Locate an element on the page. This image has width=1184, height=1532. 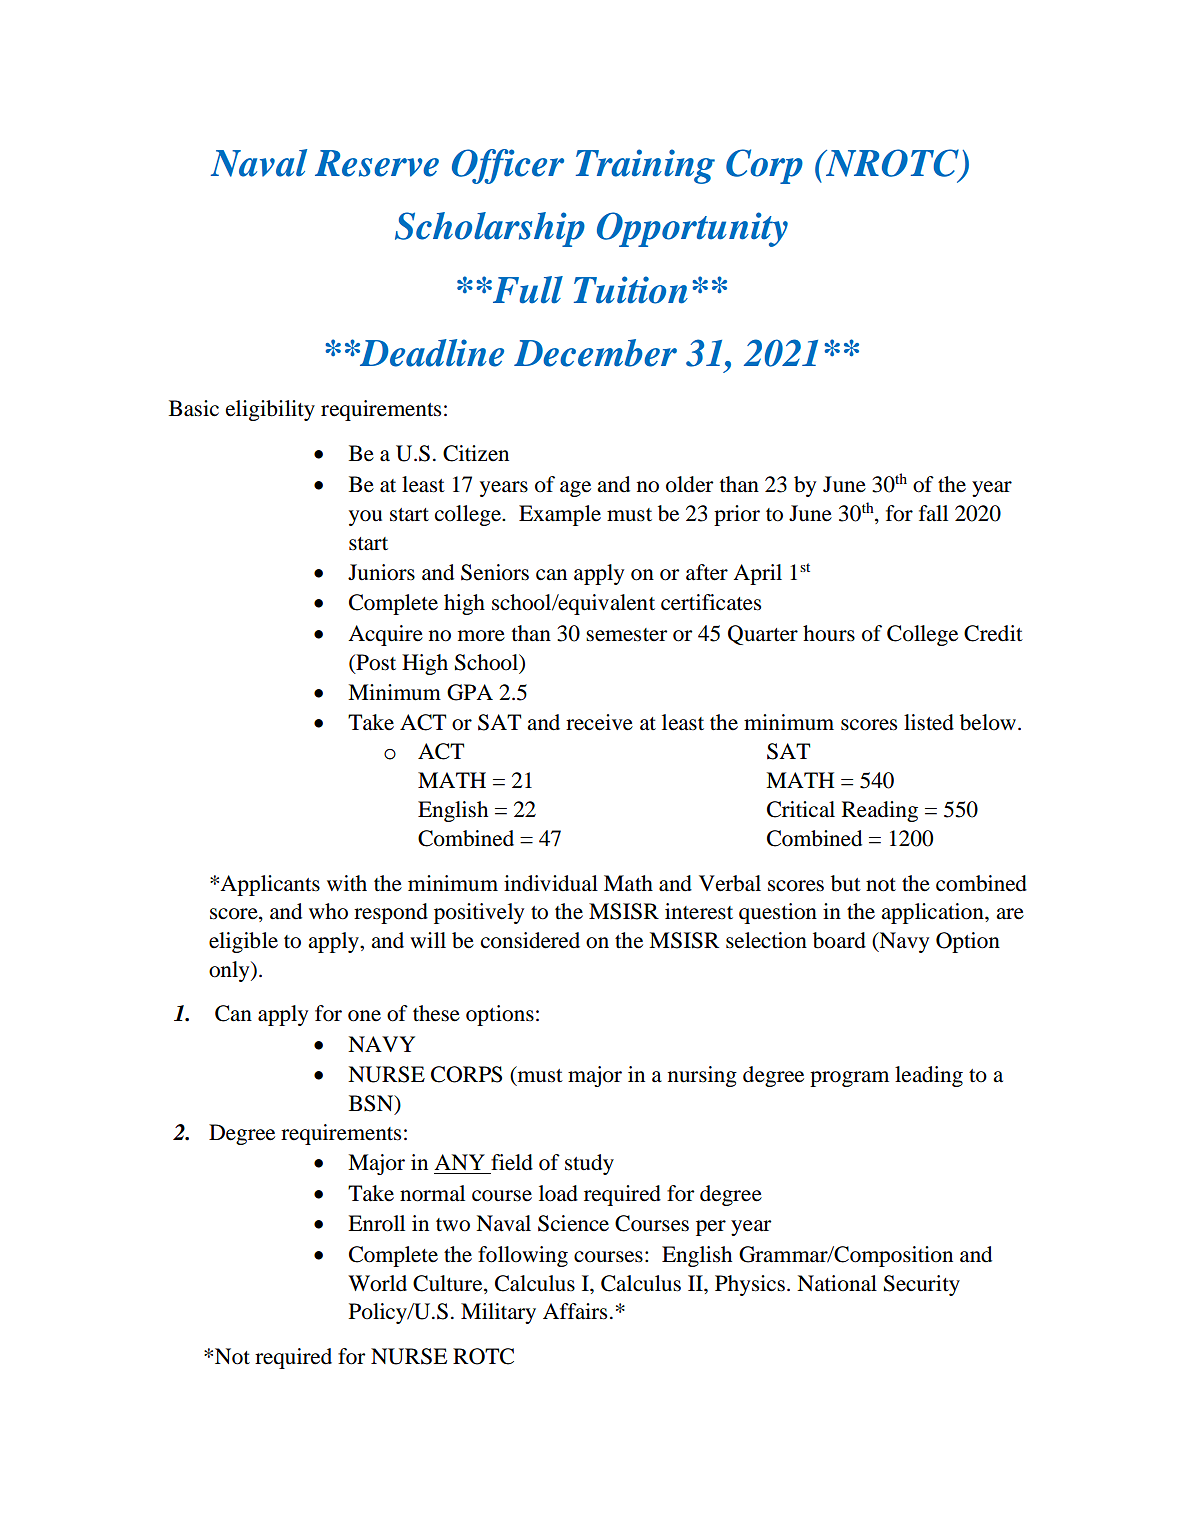
Credit is located at coordinates (993, 633).
